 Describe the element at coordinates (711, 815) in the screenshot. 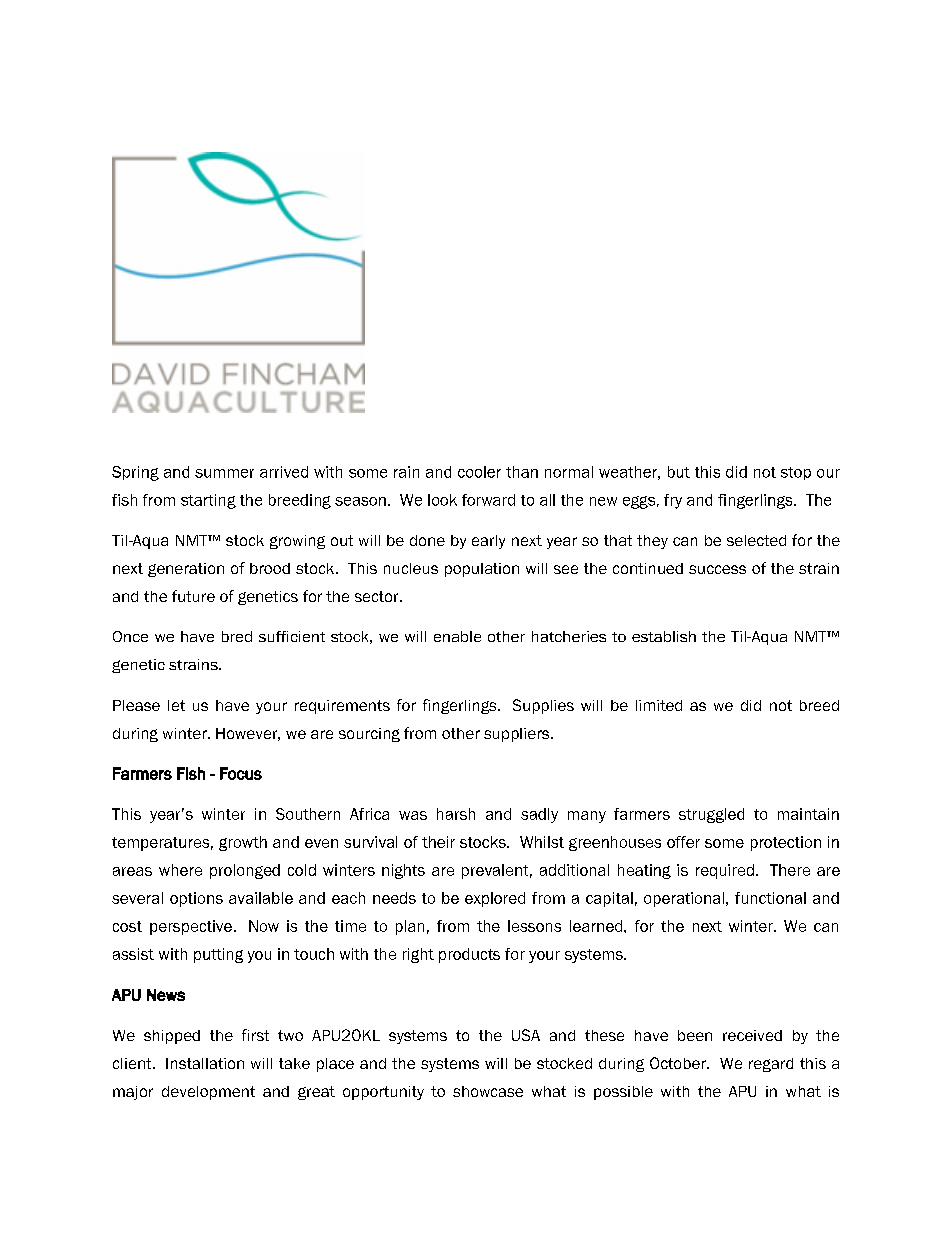

I see `struggled` at that location.
